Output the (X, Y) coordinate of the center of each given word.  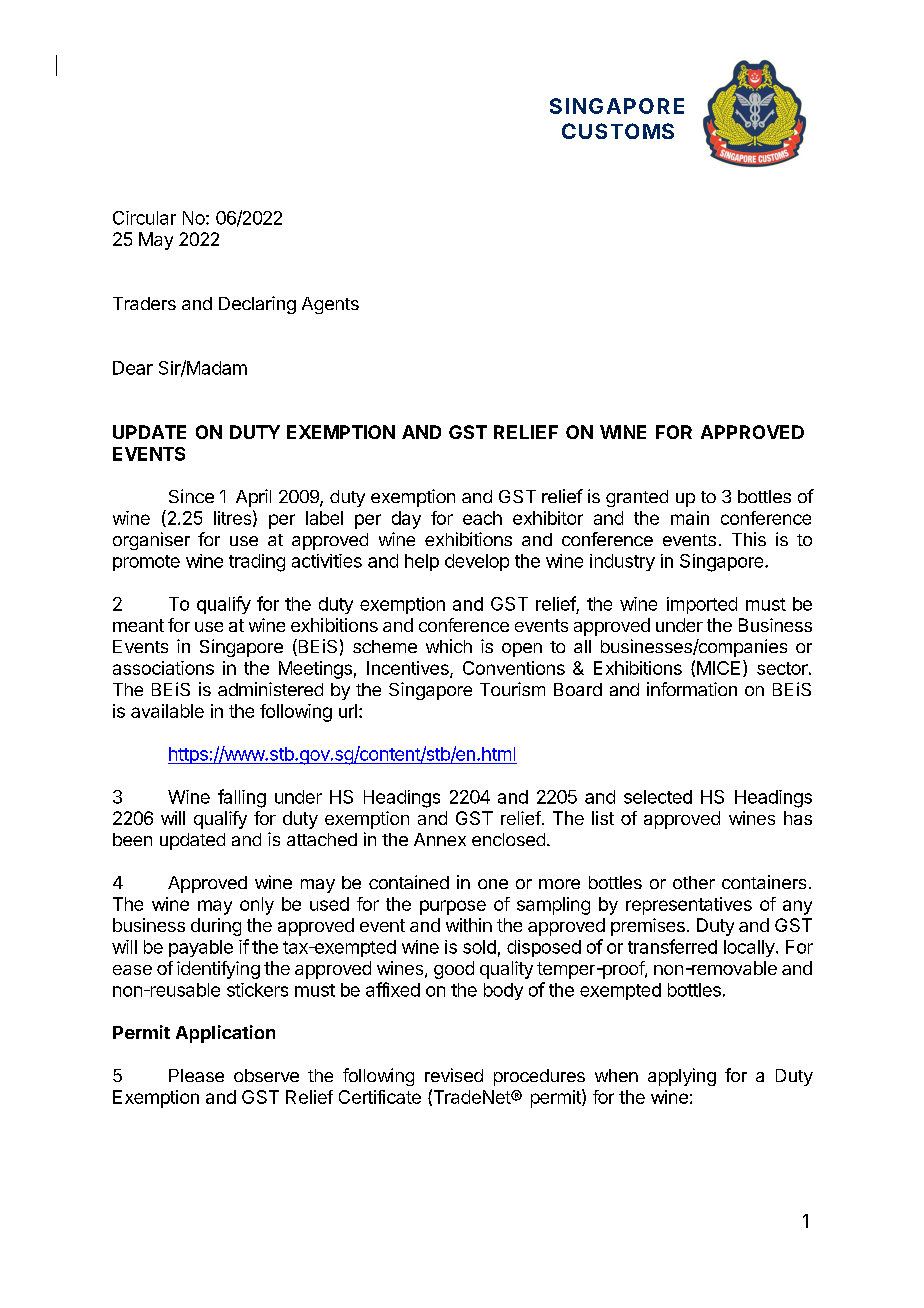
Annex (440, 839)
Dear (133, 368)
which (449, 646)
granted (637, 498)
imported (702, 605)
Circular (144, 218)
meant (138, 625)
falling (242, 798)
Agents (330, 305)
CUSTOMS (618, 131)
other (694, 882)
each (482, 518)
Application (225, 1034)
